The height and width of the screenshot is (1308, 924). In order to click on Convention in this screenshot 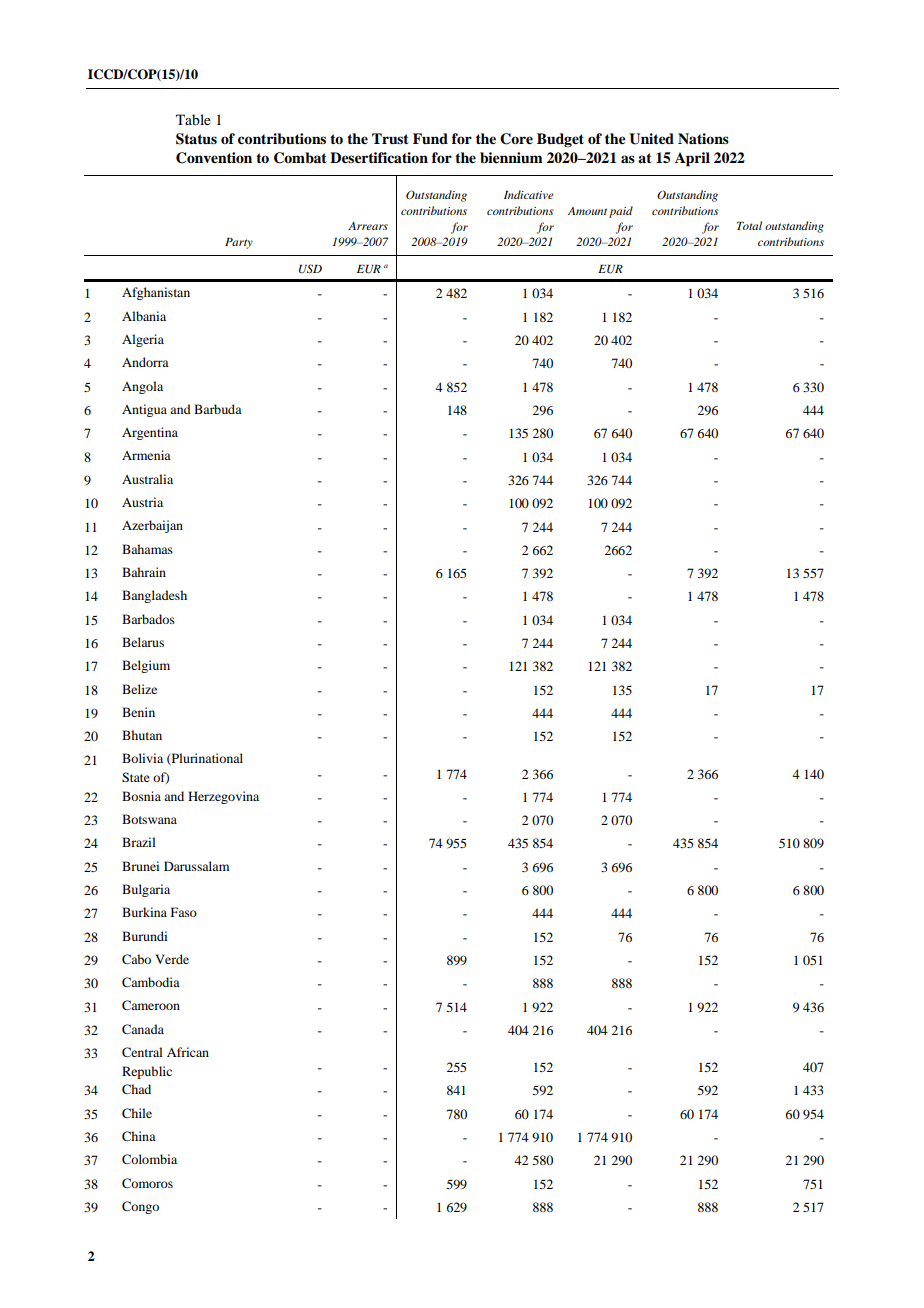, I will do `click(214, 158)`.
